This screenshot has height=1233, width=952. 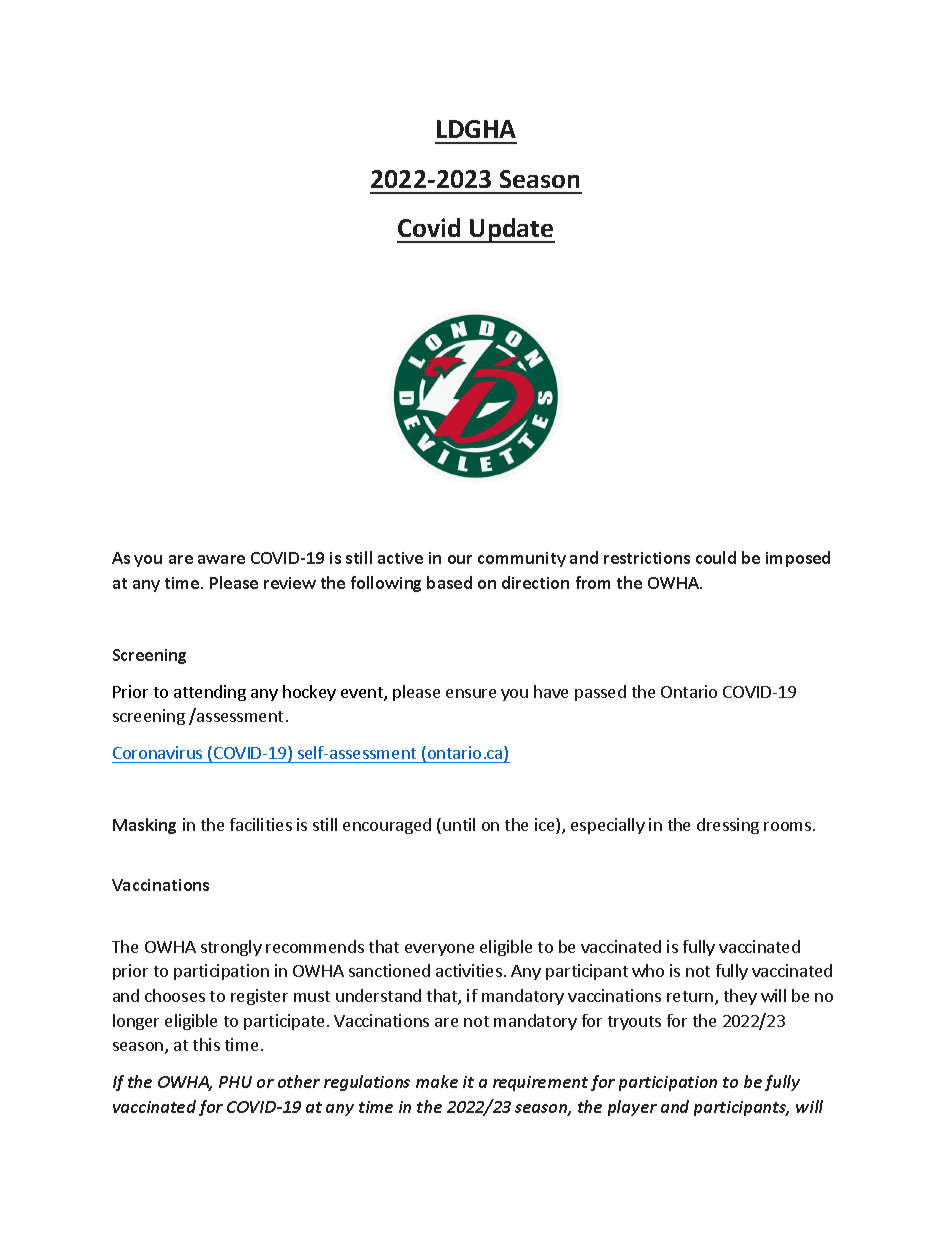 I want to click on restrictions, so click(x=647, y=558).
